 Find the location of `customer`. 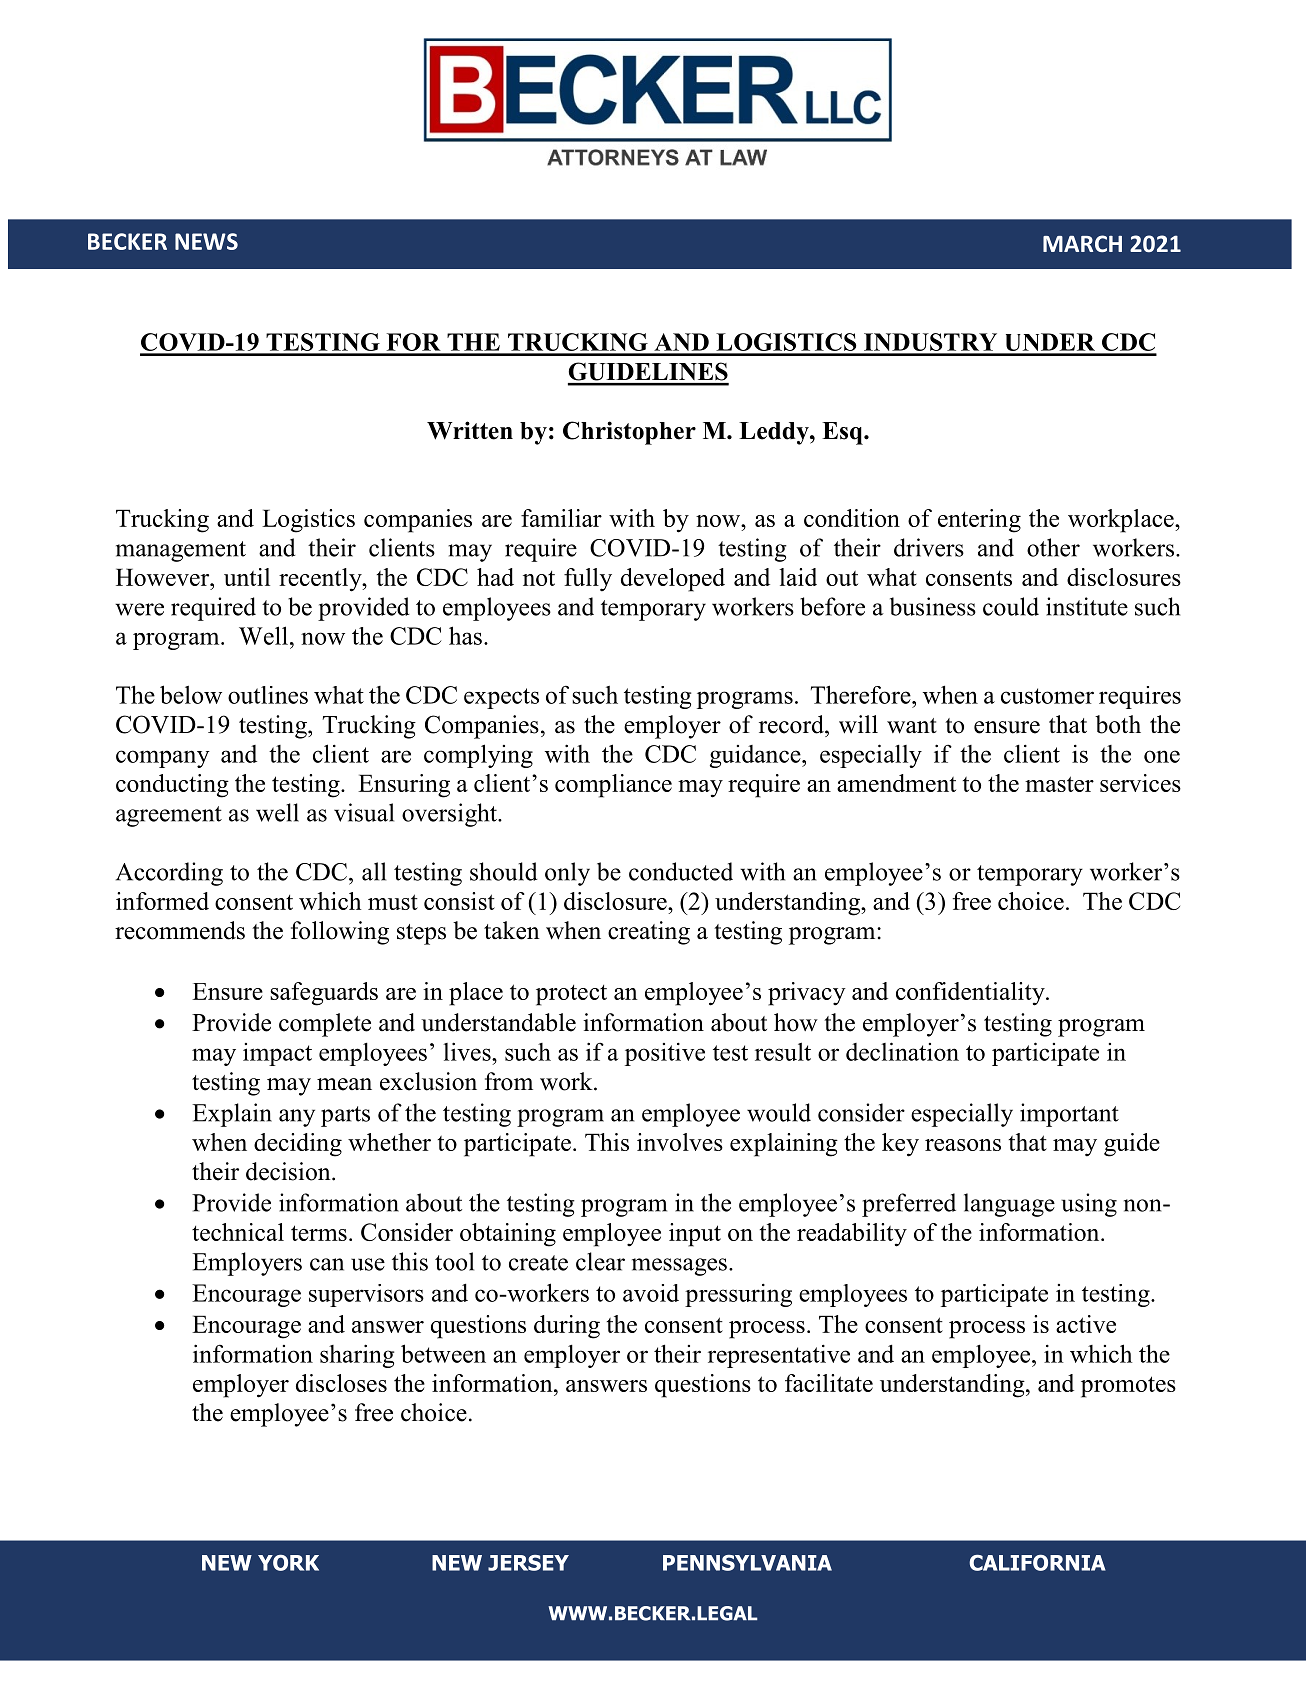

customer is located at coordinates (1047, 696).
